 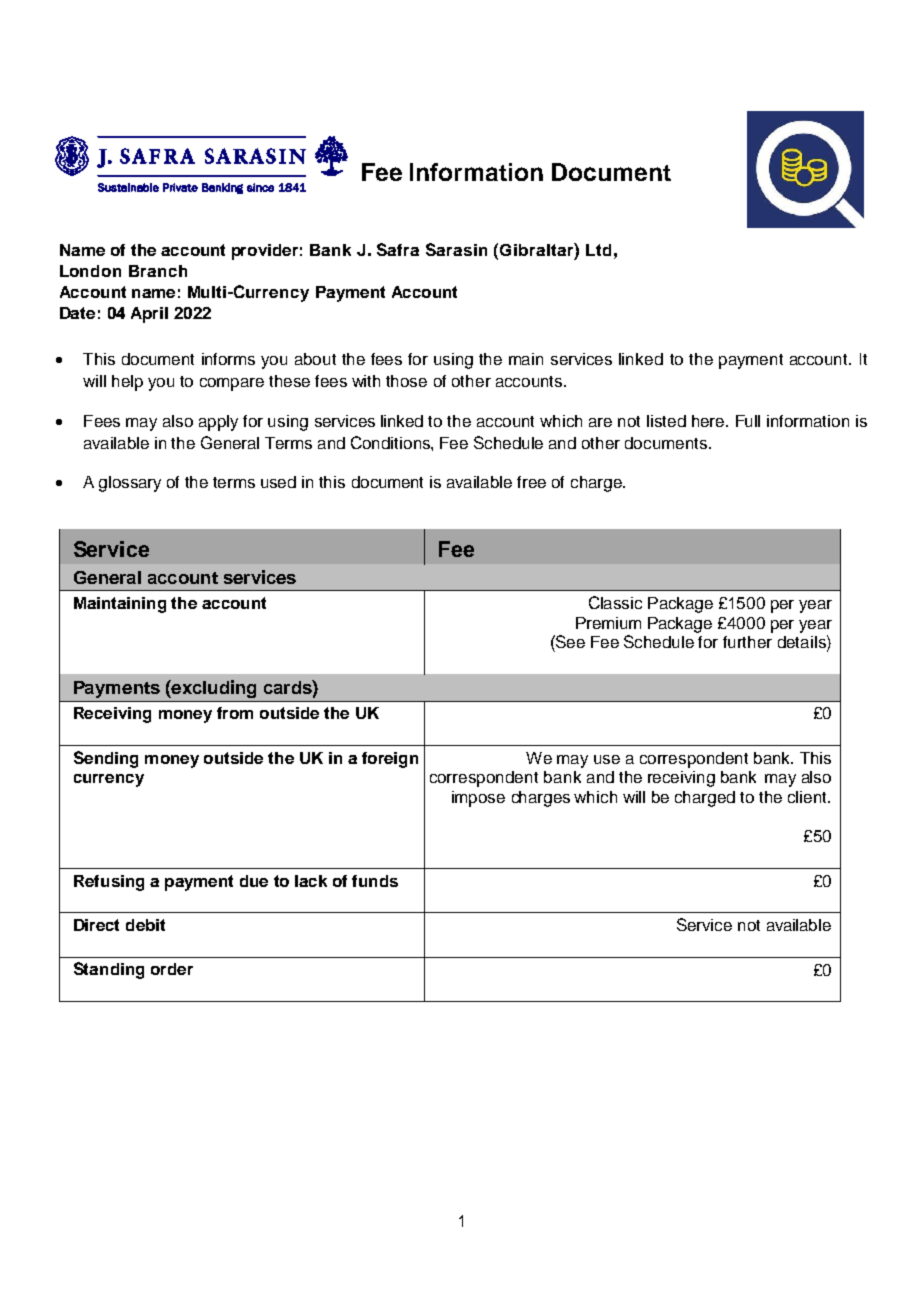 I want to click on client, so click(x=808, y=797).
